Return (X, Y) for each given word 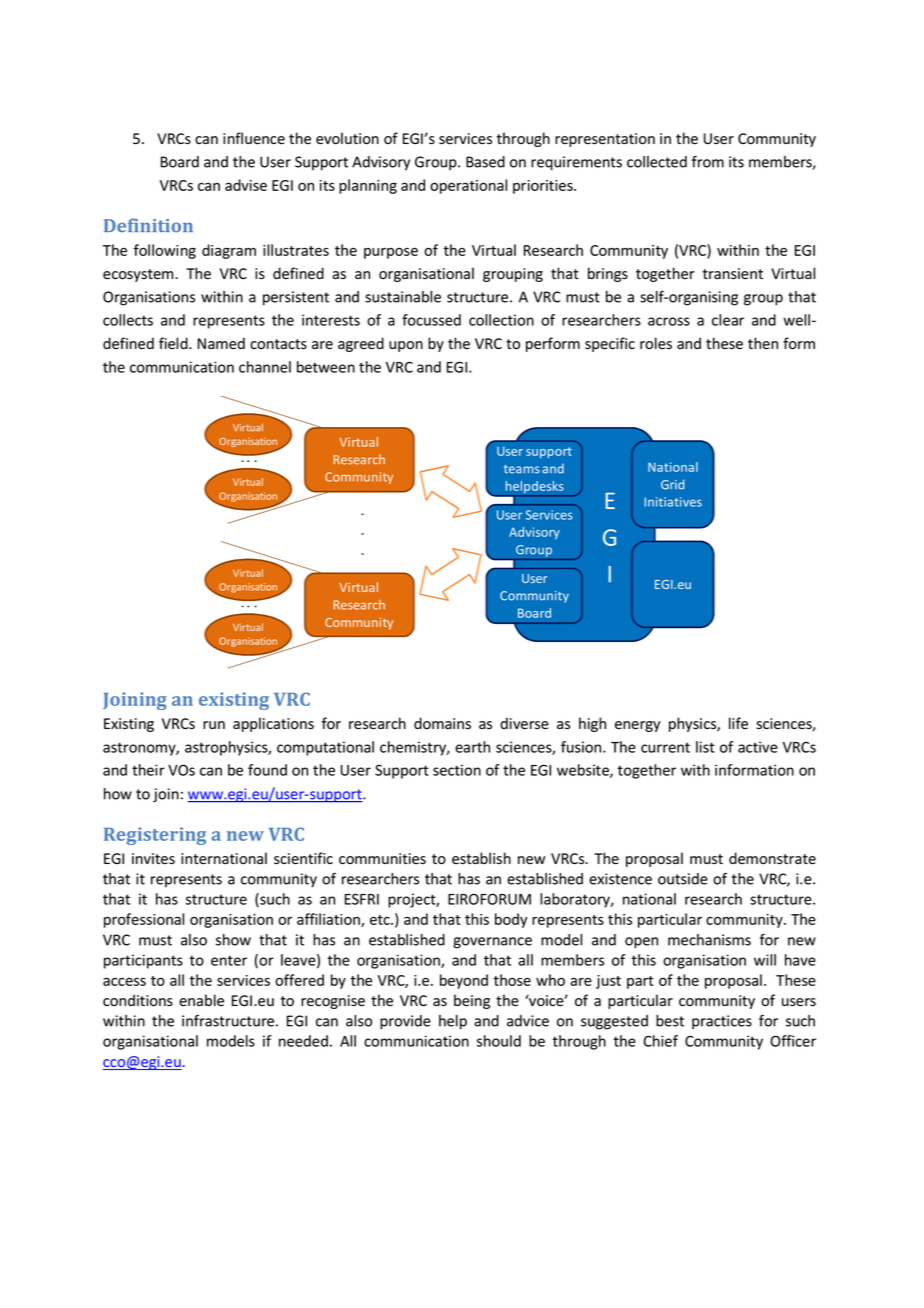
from (708, 161)
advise (246, 185)
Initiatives (673, 502)
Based (485, 162)
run (214, 725)
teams (522, 469)
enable (201, 1000)
